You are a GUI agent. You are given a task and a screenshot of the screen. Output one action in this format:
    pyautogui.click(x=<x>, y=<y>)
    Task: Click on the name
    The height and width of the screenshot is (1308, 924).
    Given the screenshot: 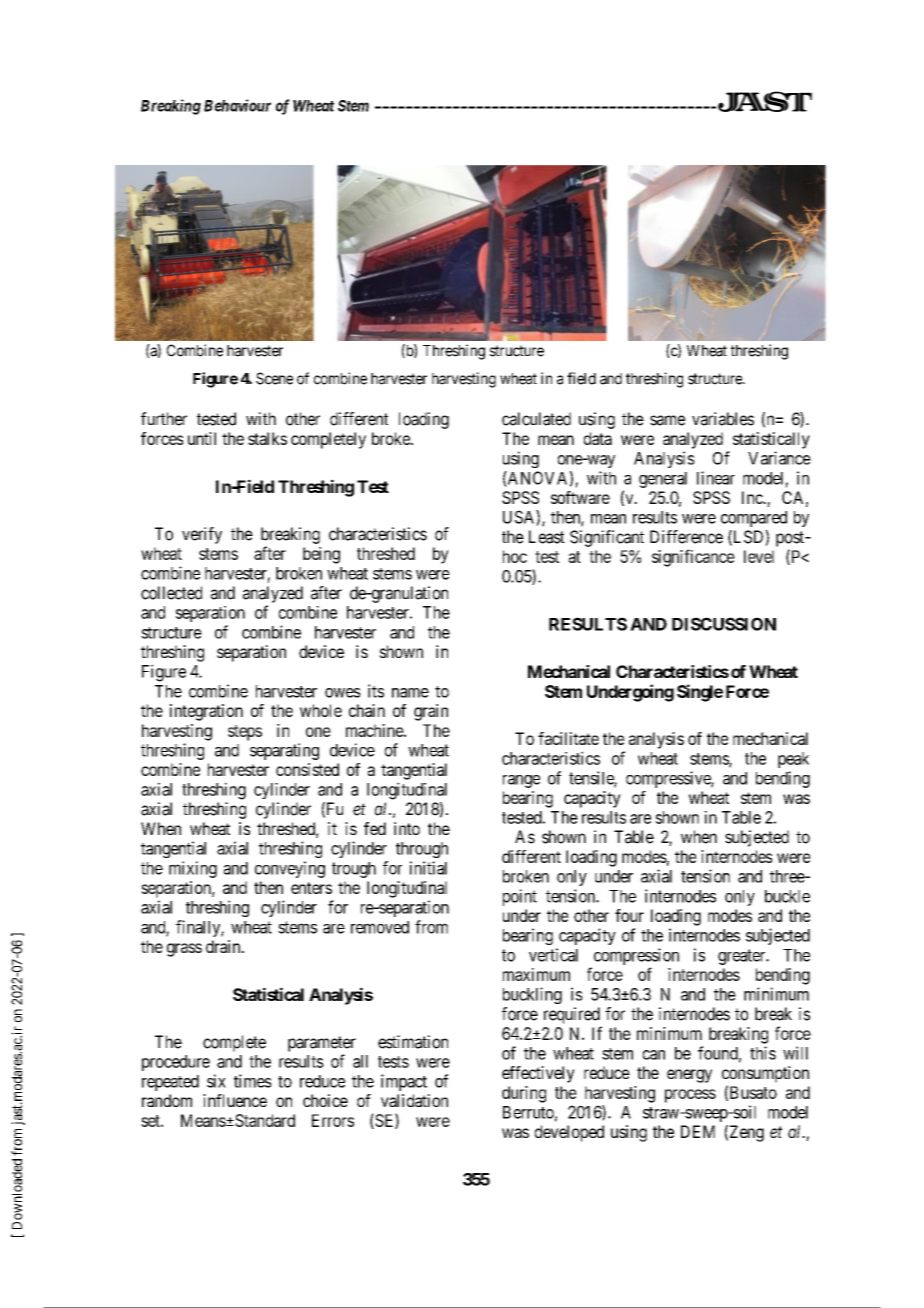 What is the action you would take?
    pyautogui.click(x=410, y=693)
